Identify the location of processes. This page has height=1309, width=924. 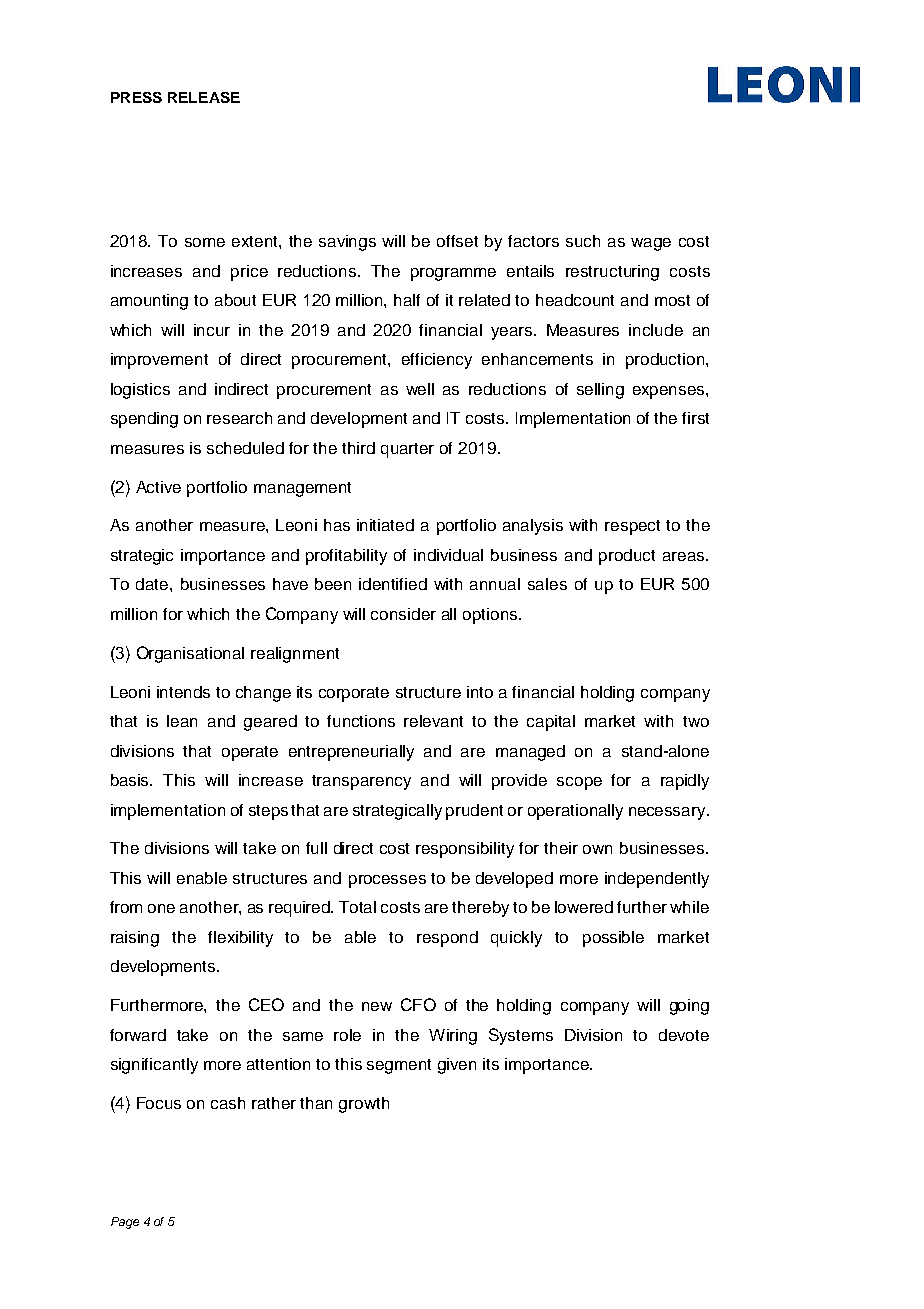
(387, 881).
